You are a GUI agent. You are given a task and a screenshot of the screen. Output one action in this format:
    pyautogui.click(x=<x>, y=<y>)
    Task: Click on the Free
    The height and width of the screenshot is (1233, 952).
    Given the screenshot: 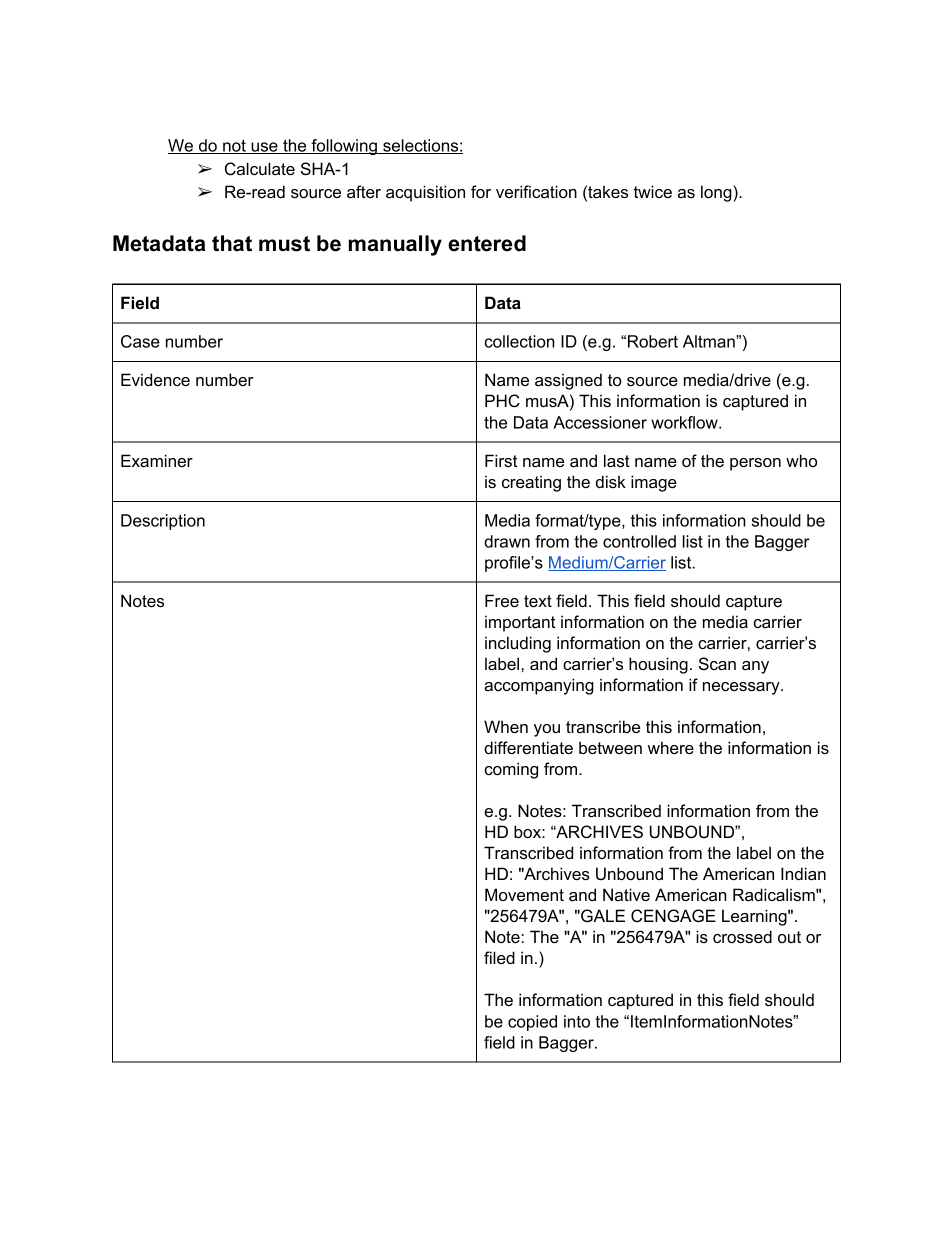 What is the action you would take?
    pyautogui.click(x=502, y=600)
